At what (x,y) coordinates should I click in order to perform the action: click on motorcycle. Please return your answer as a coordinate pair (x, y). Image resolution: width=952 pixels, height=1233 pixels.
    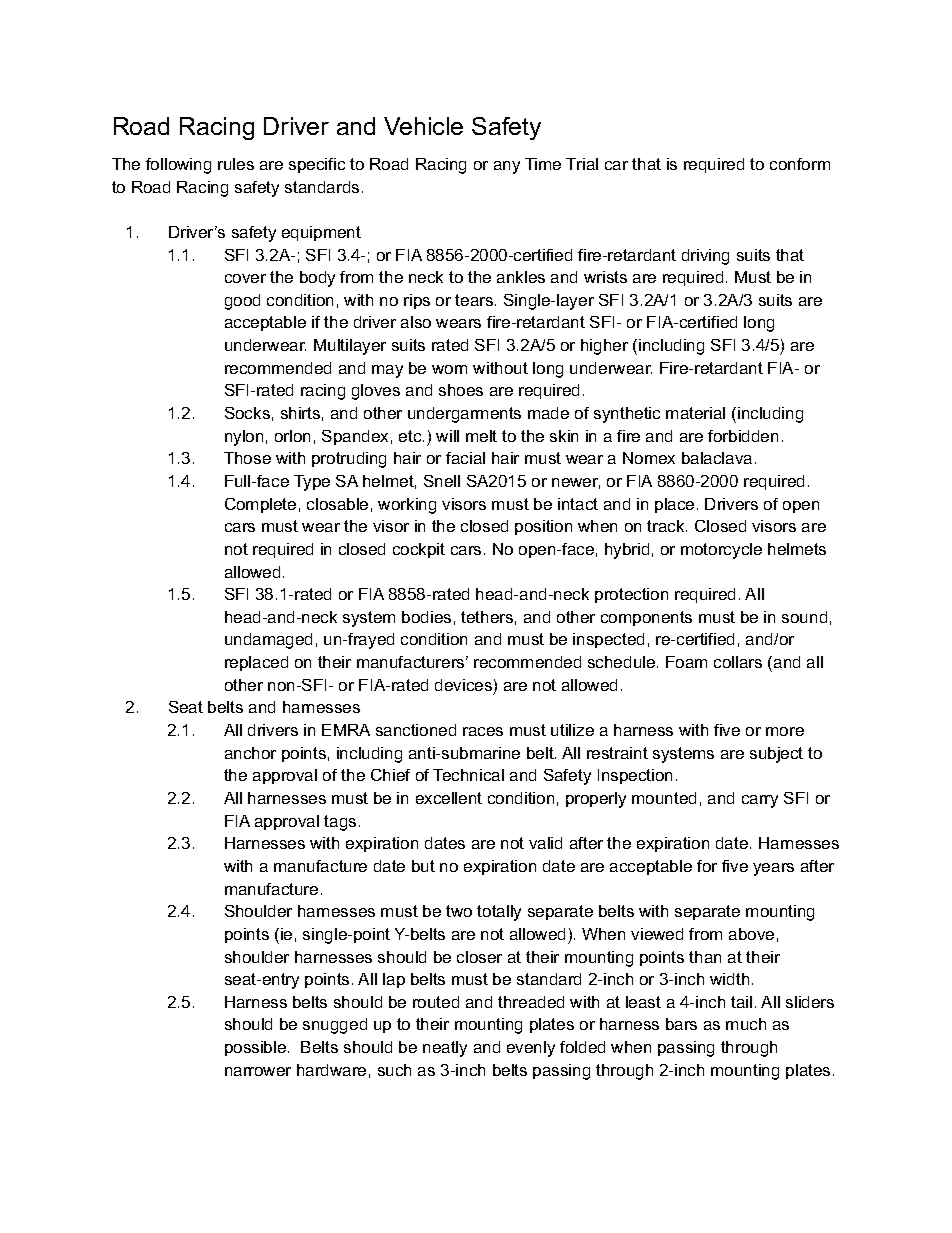
    Looking at the image, I should click on (721, 551).
